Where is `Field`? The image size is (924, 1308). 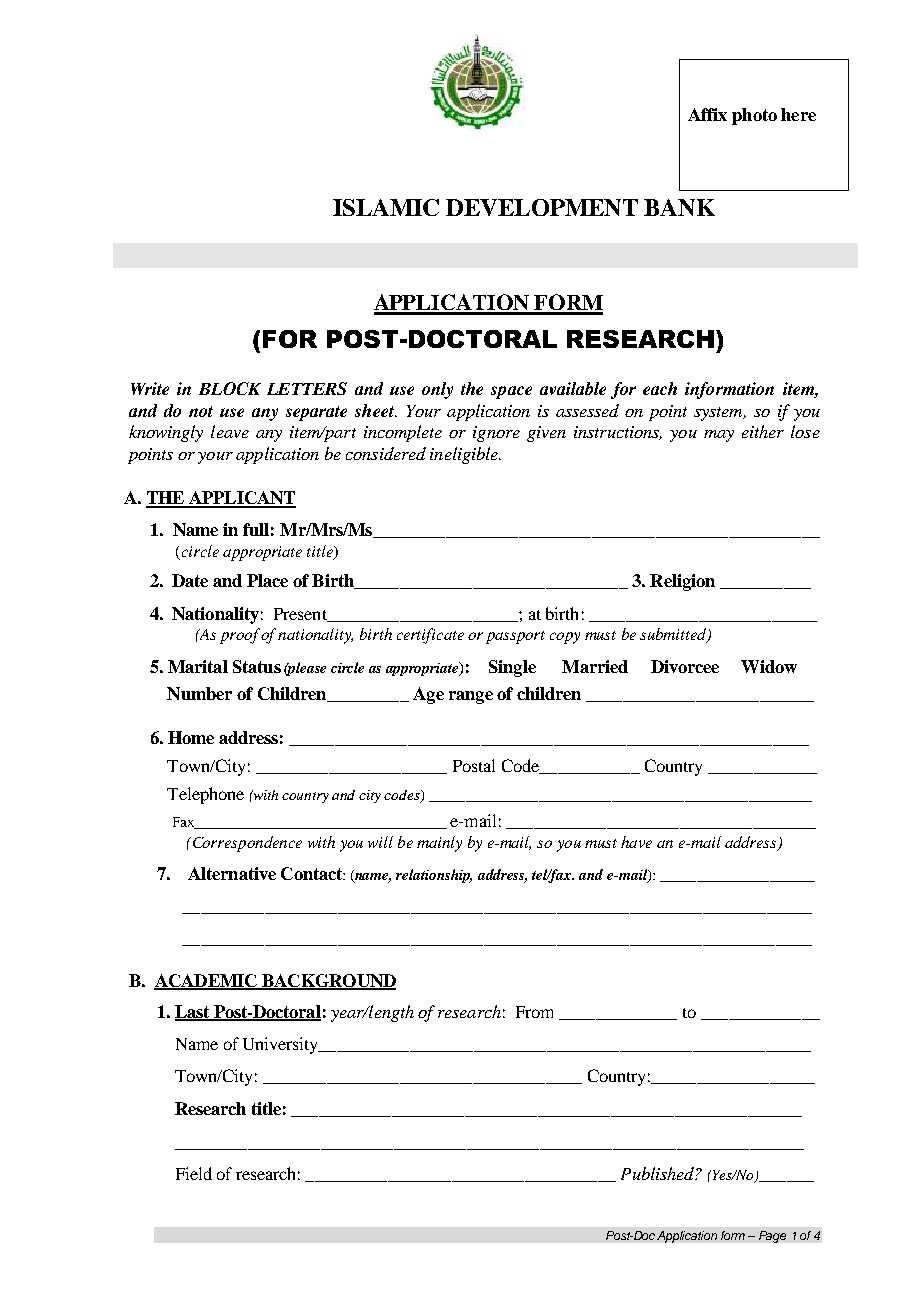 Field is located at coordinates (194, 1173).
